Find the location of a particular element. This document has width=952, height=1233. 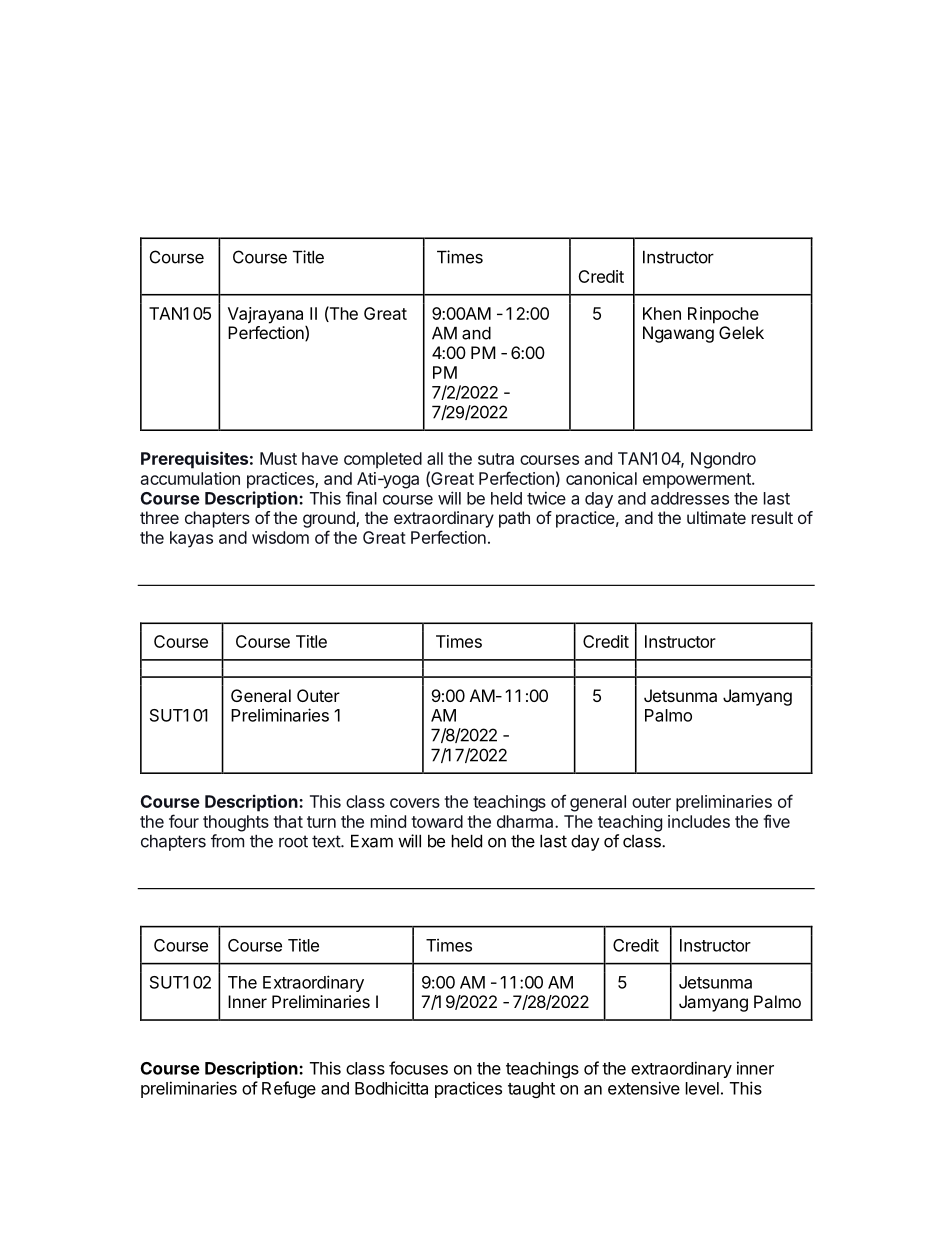

Refuge is located at coordinates (289, 1089).
